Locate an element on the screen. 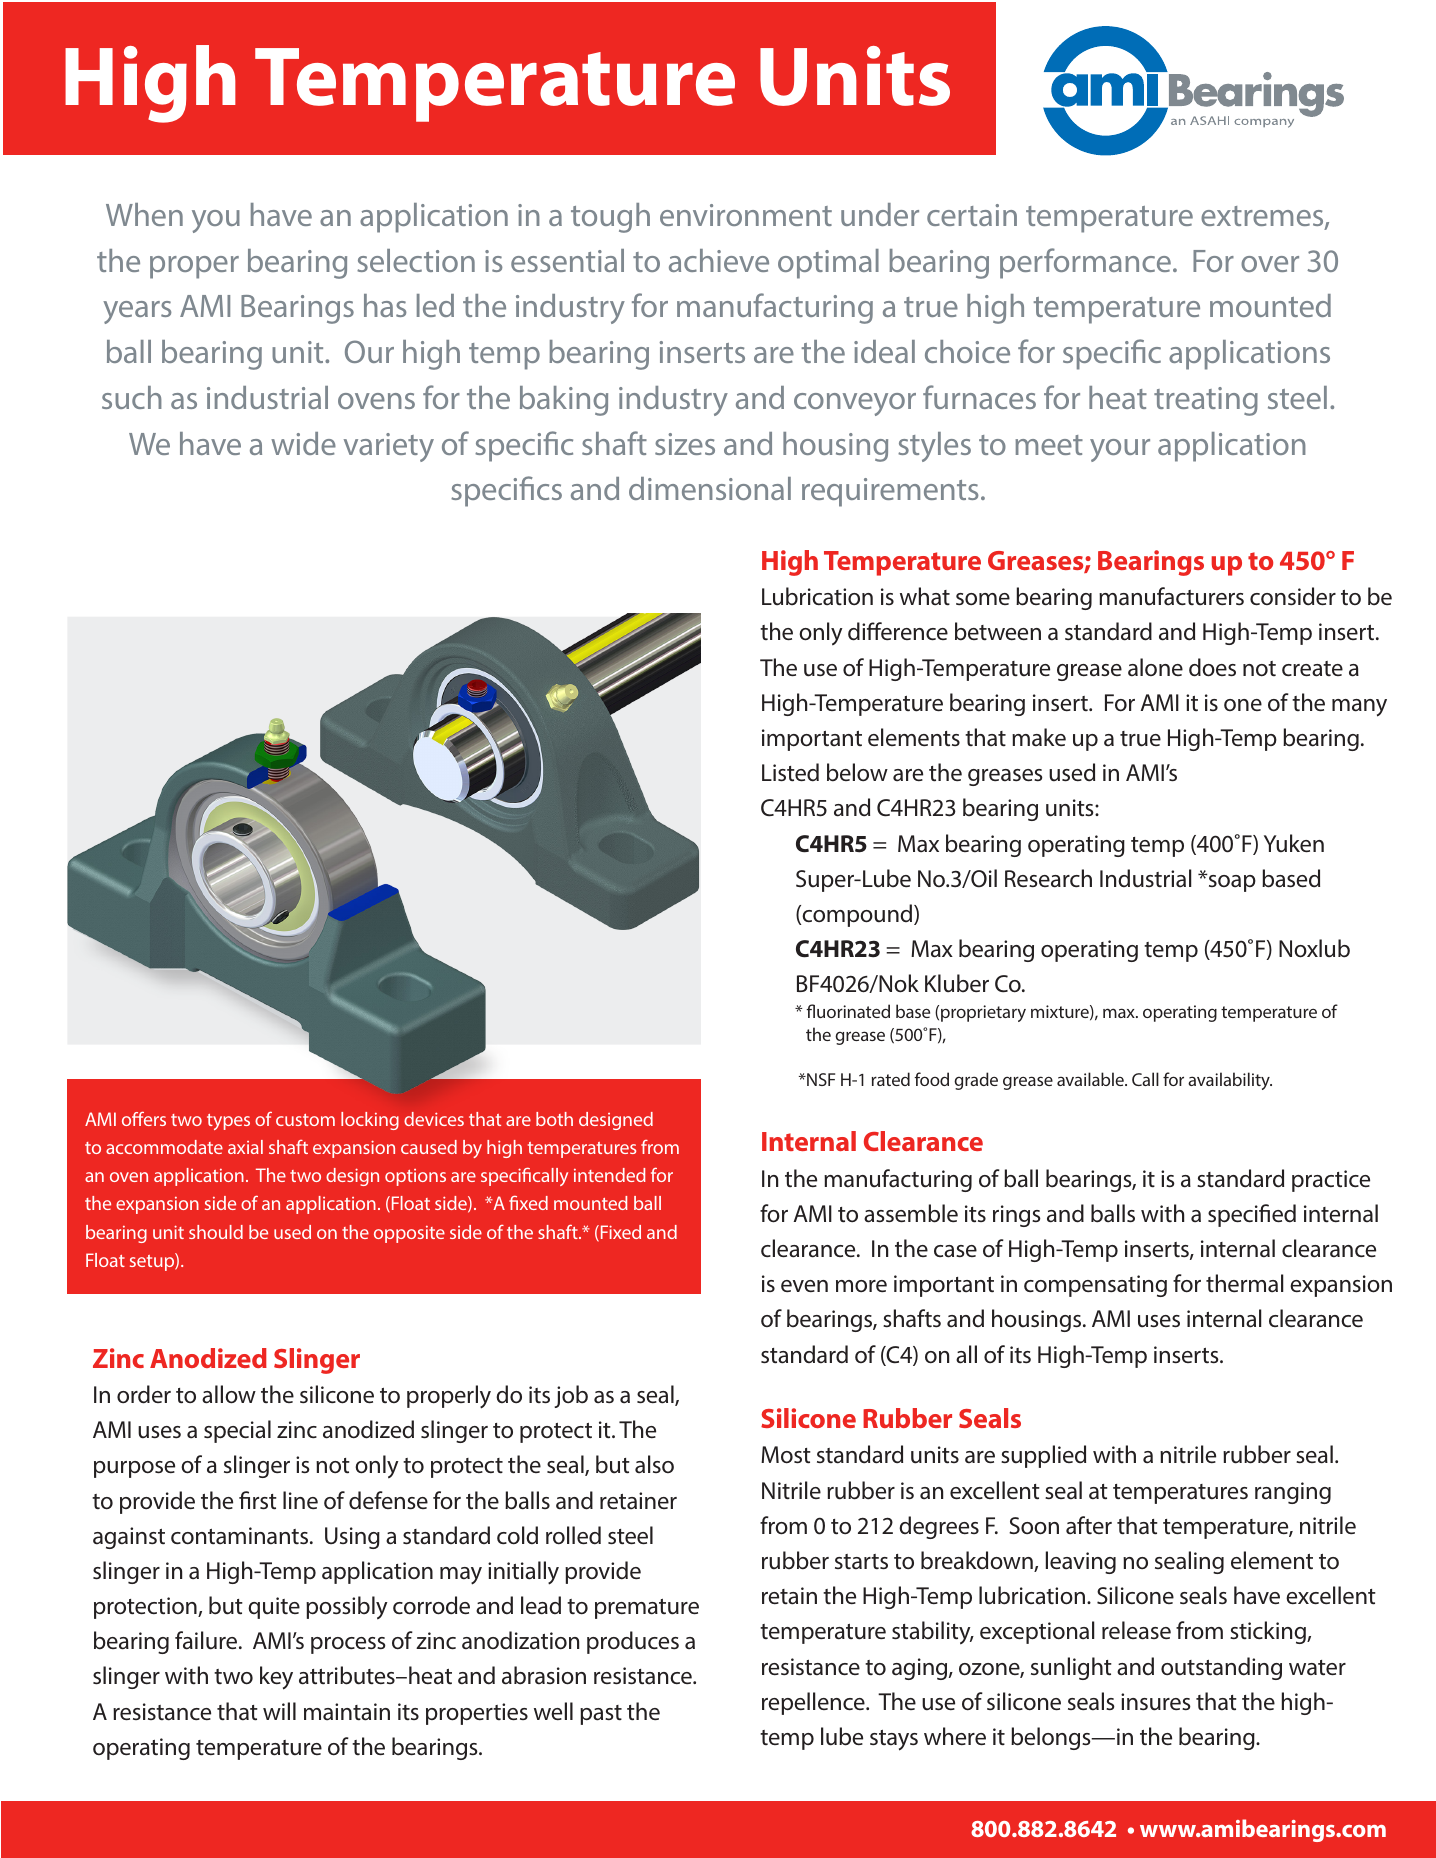  fluorinated is located at coordinates (848, 1011).
